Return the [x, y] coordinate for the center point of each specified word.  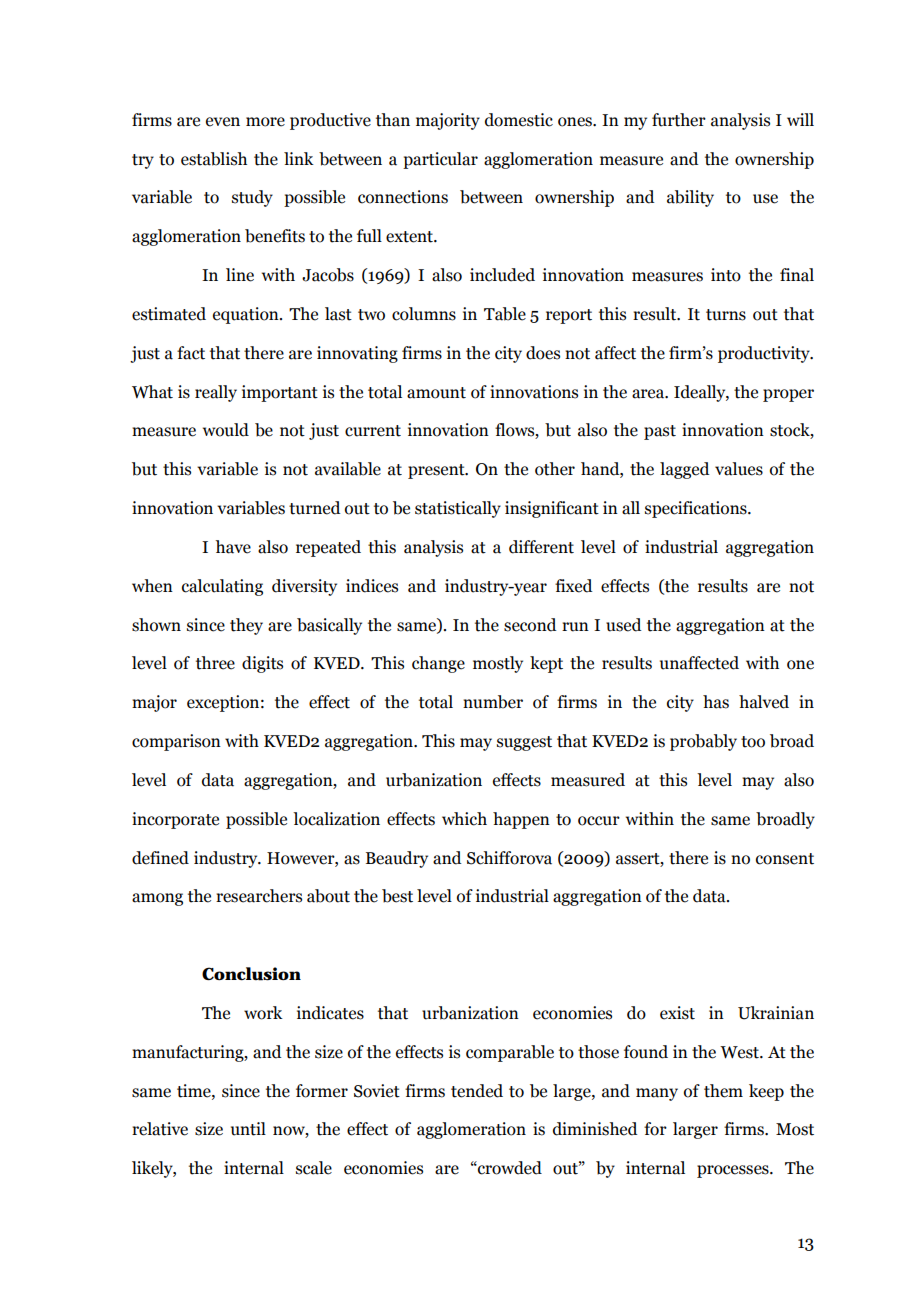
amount [436, 393]
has [716, 702]
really [216, 393]
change [438, 664]
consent [785, 859]
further [679, 120]
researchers [259, 896]
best [397, 896]
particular [440, 160]
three [215, 663]
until [248, 1129]
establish [214, 159]
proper [788, 395]
